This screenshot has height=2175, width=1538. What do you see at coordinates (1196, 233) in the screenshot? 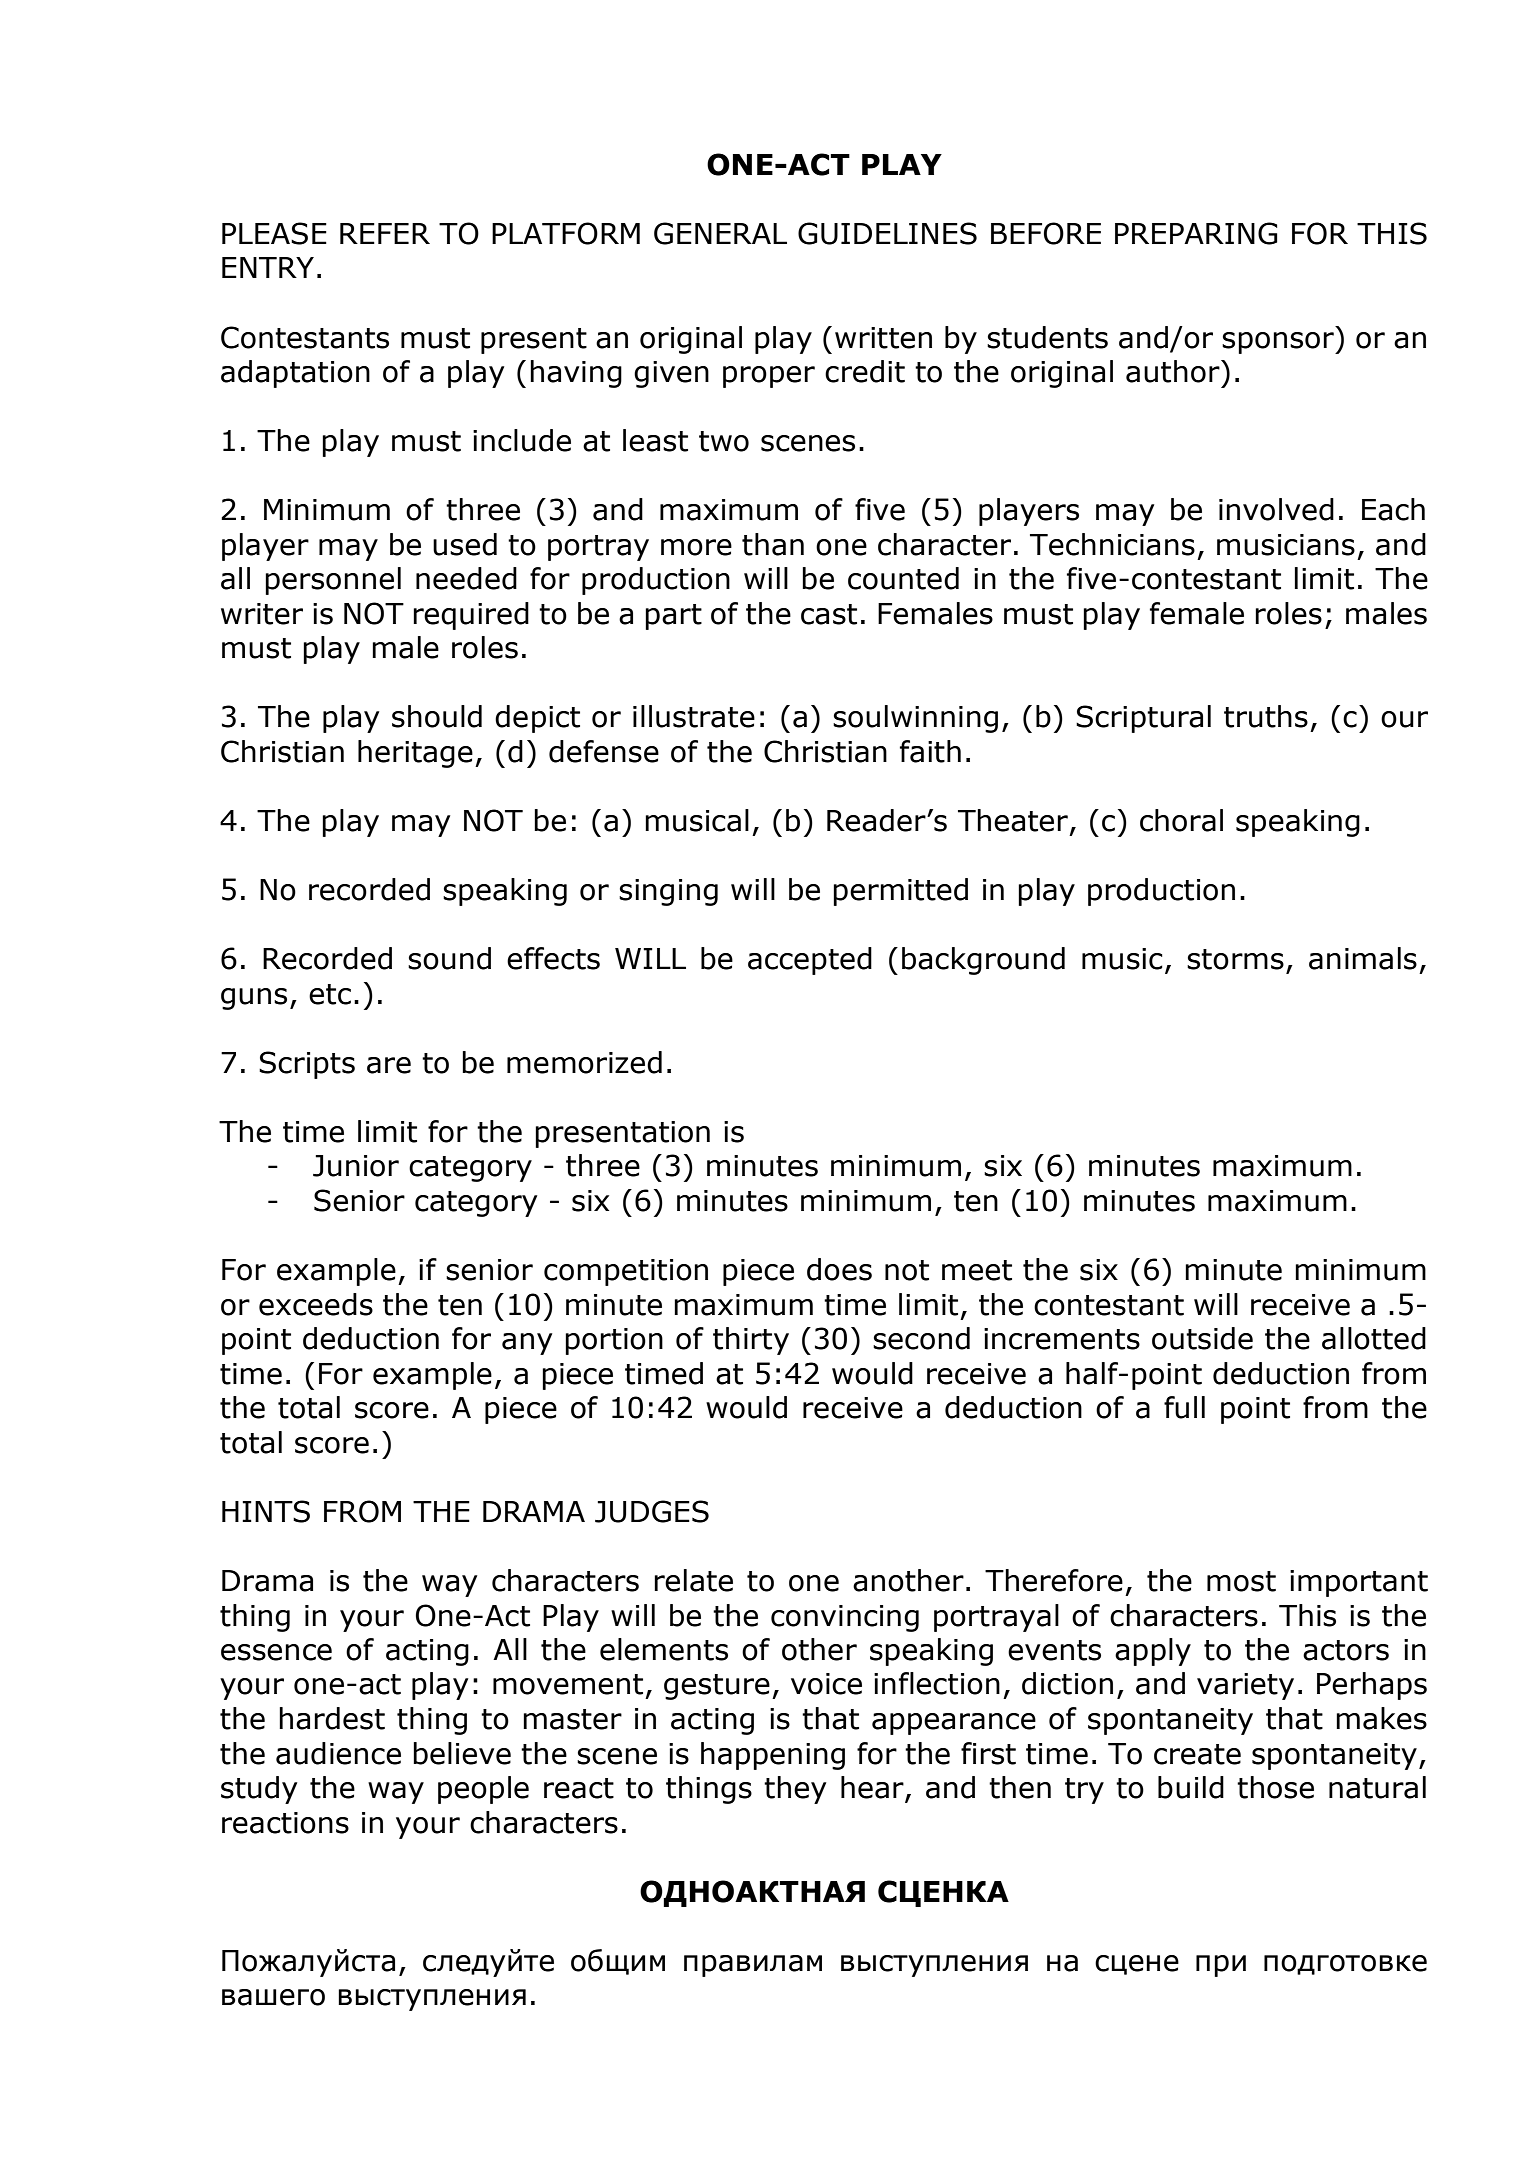
I see `PREPARING` at bounding box center [1196, 233].
